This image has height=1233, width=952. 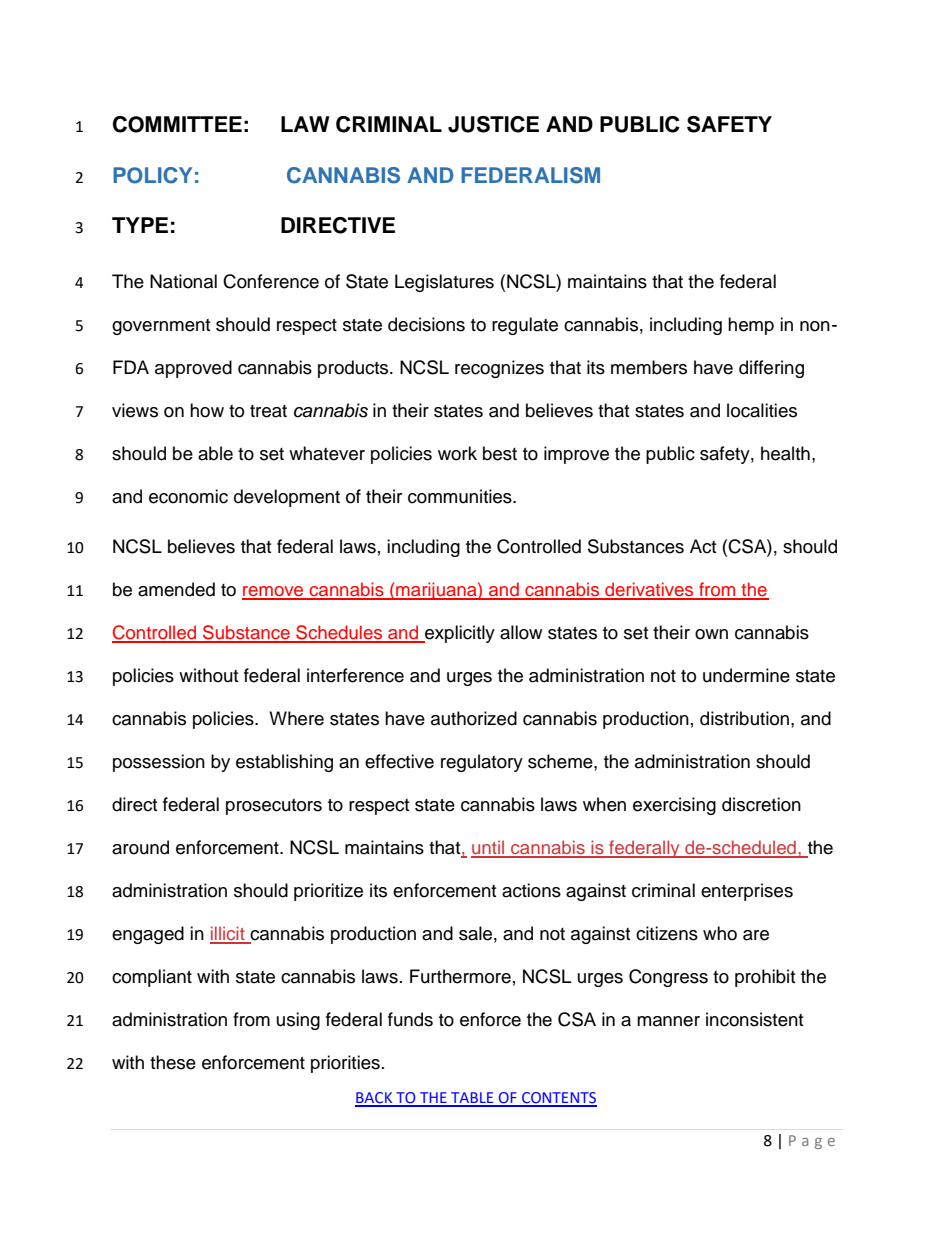 I want to click on regulatory, so click(x=482, y=763).
